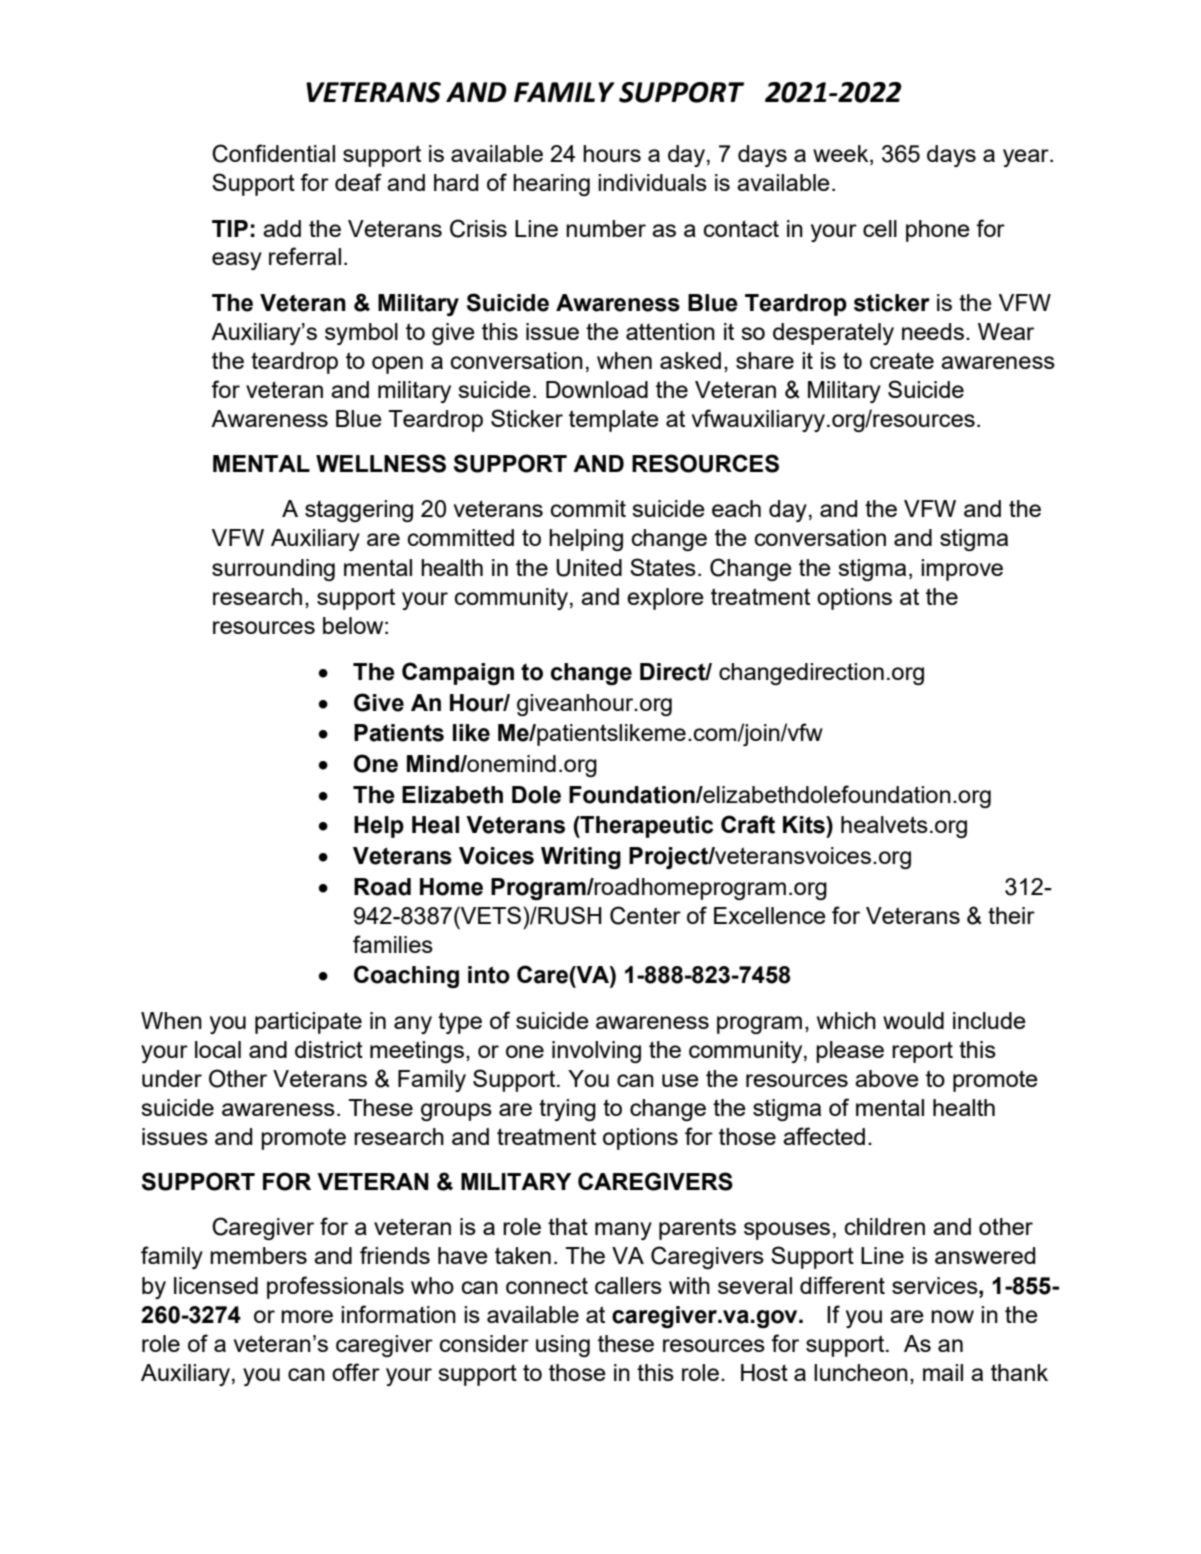  I want to click on using, so click(563, 1346).
